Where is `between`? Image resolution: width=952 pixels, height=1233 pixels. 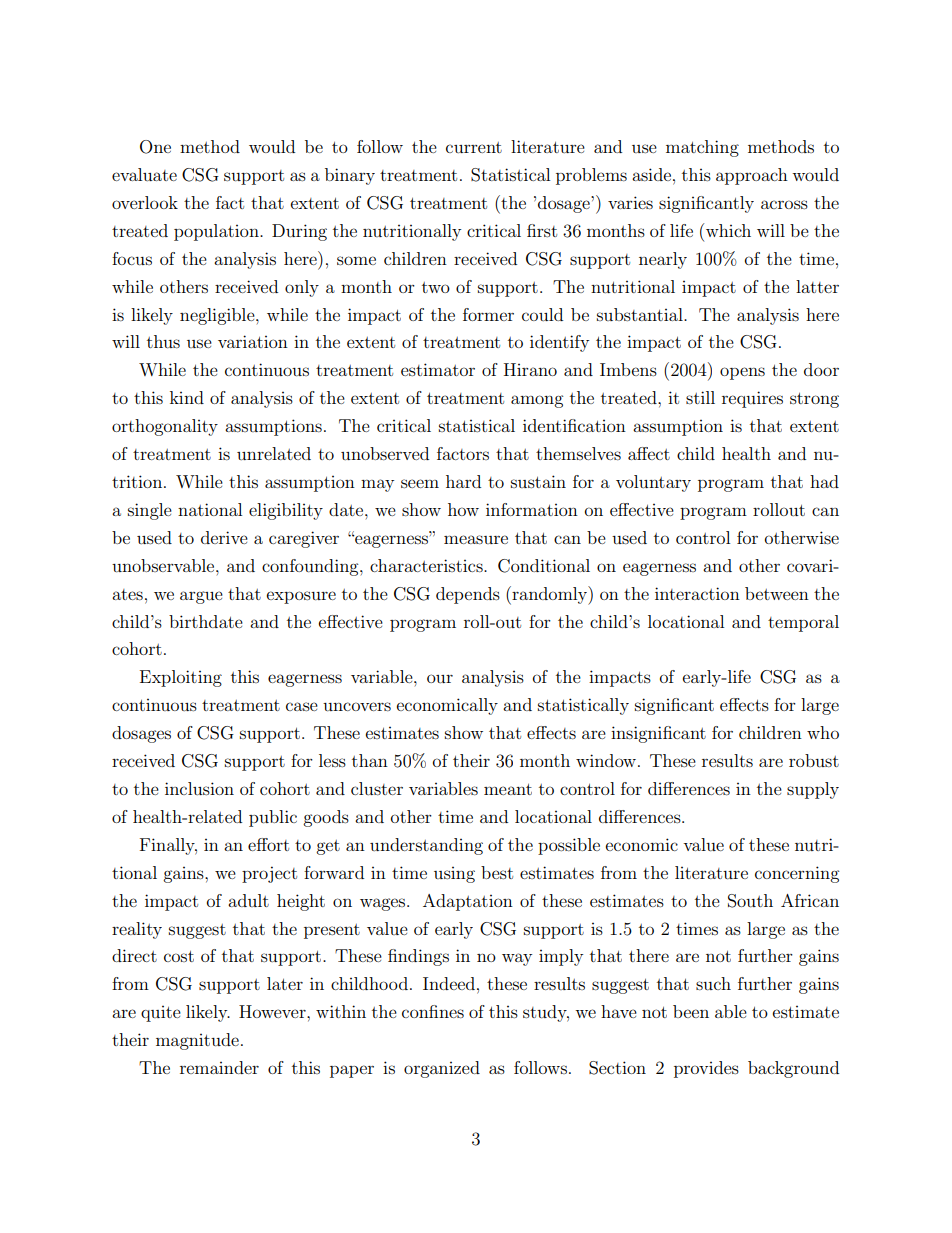
between is located at coordinates (777, 593).
